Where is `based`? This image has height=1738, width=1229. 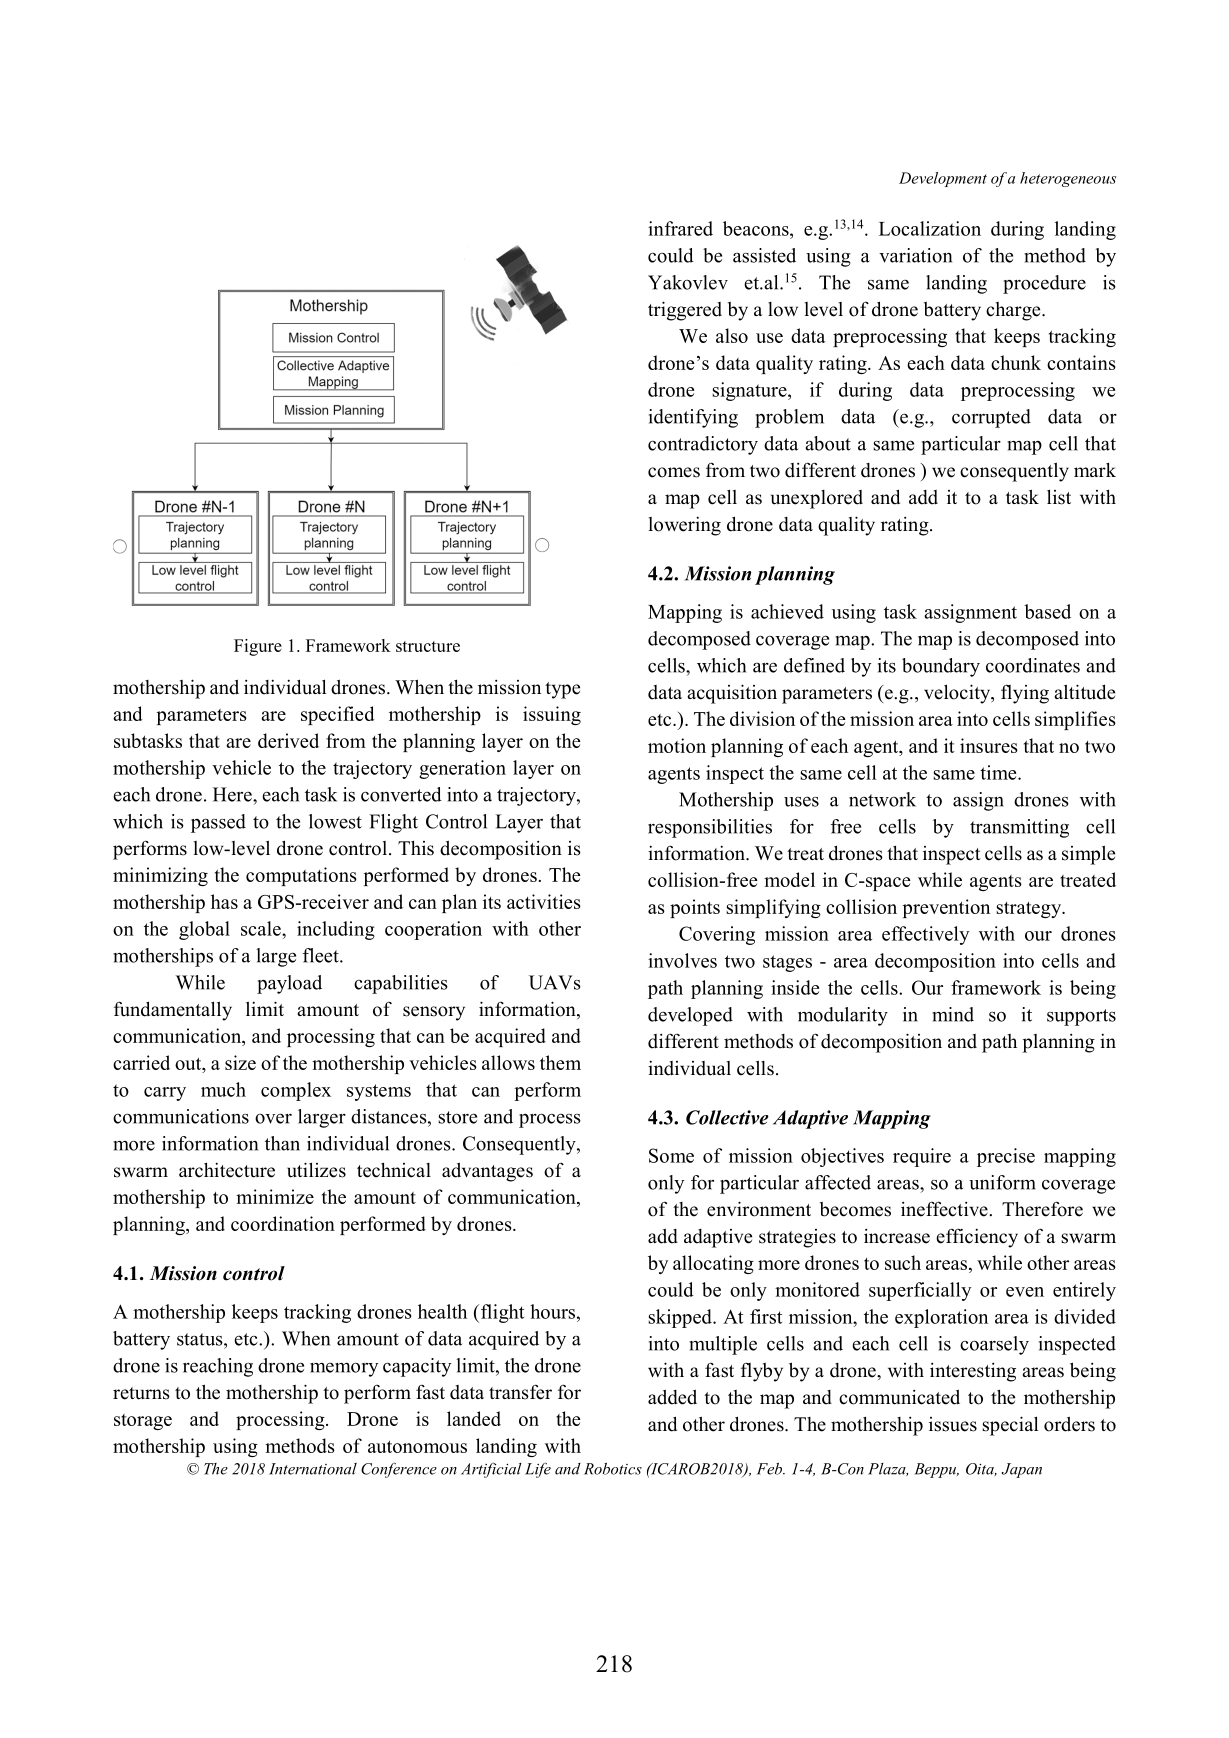 based is located at coordinates (1047, 611).
